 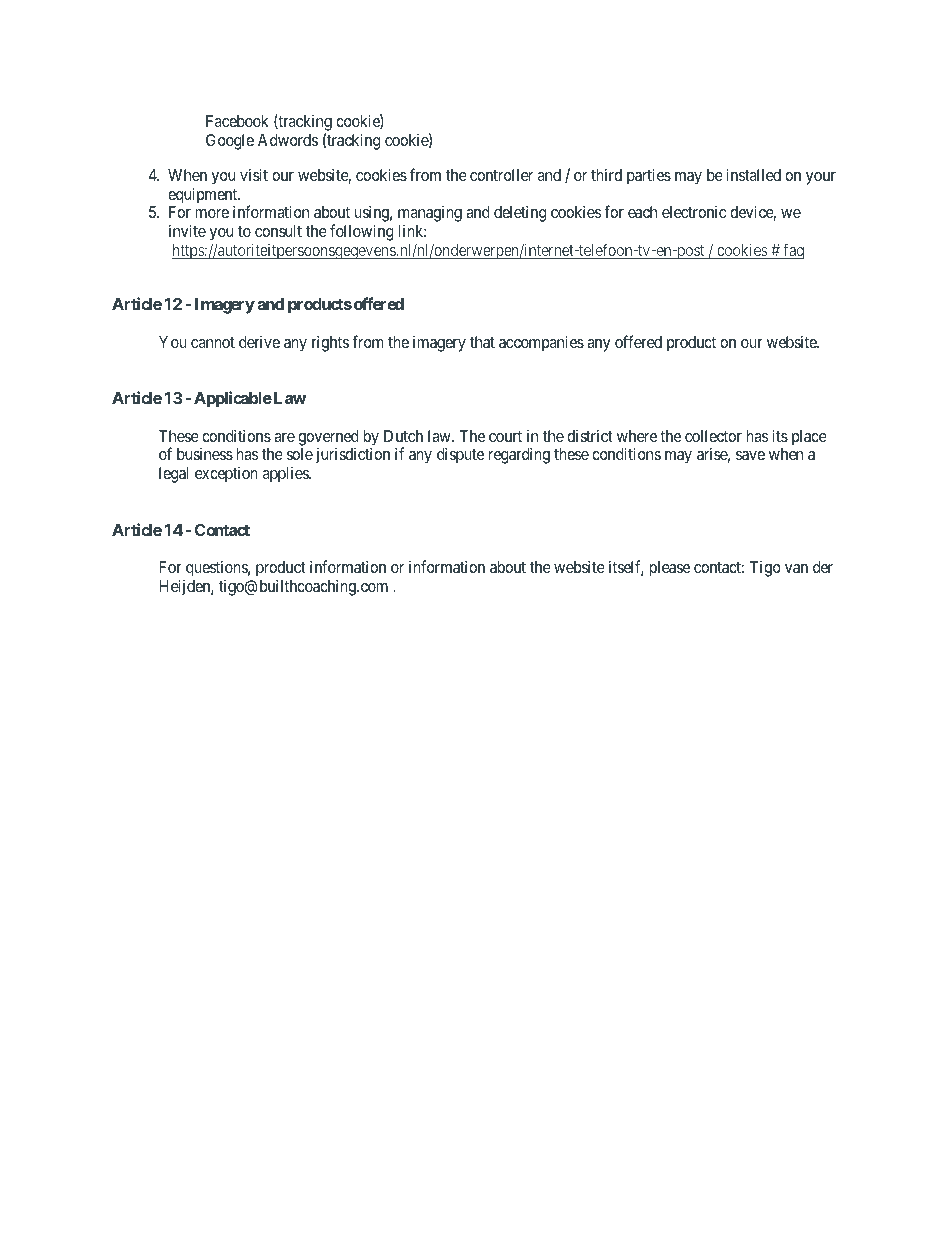 I want to click on controller, so click(x=501, y=175).
